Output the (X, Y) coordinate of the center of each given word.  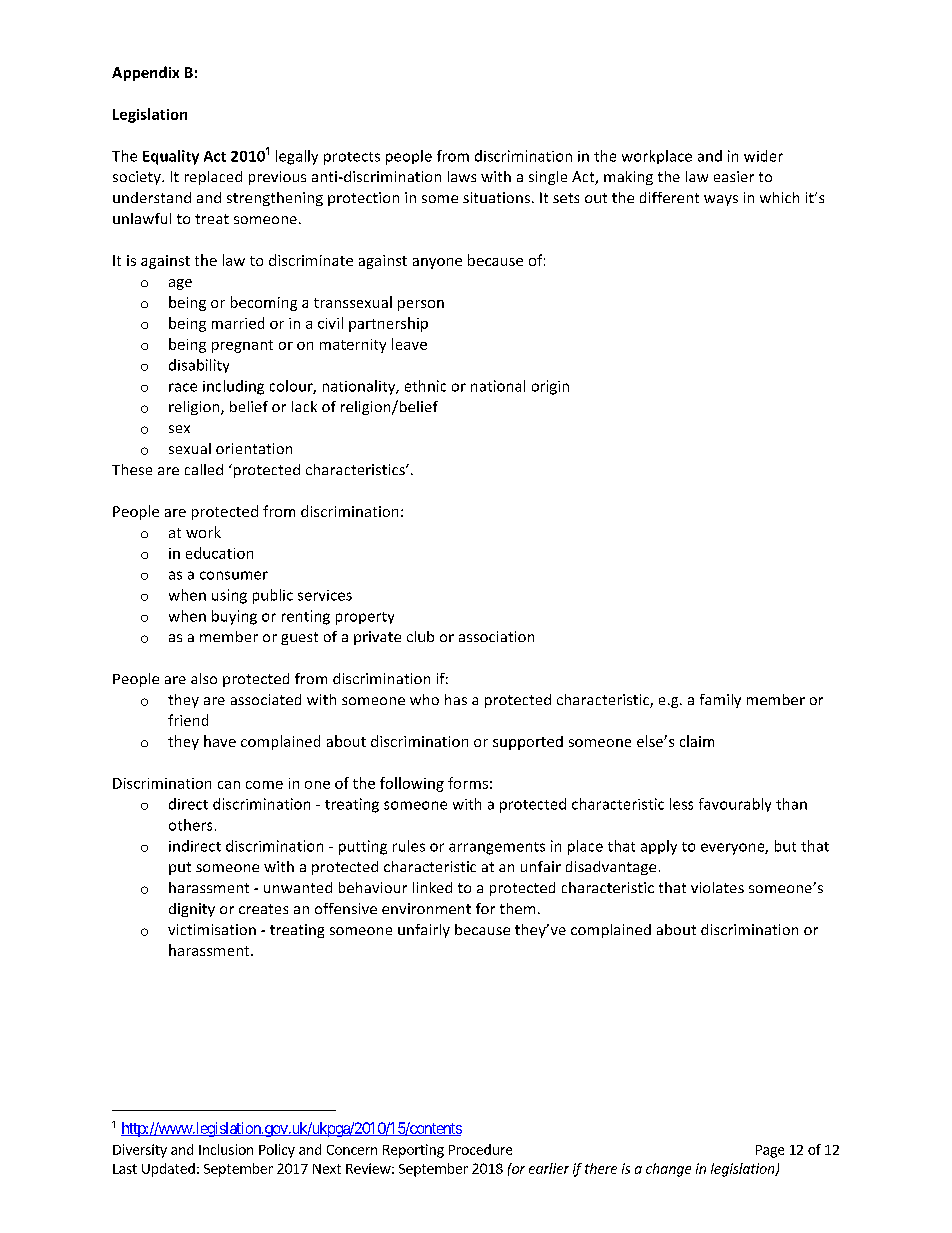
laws (462, 176)
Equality (171, 157)
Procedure (480, 1149)
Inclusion (226, 1149)
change (668, 1170)
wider (763, 156)
